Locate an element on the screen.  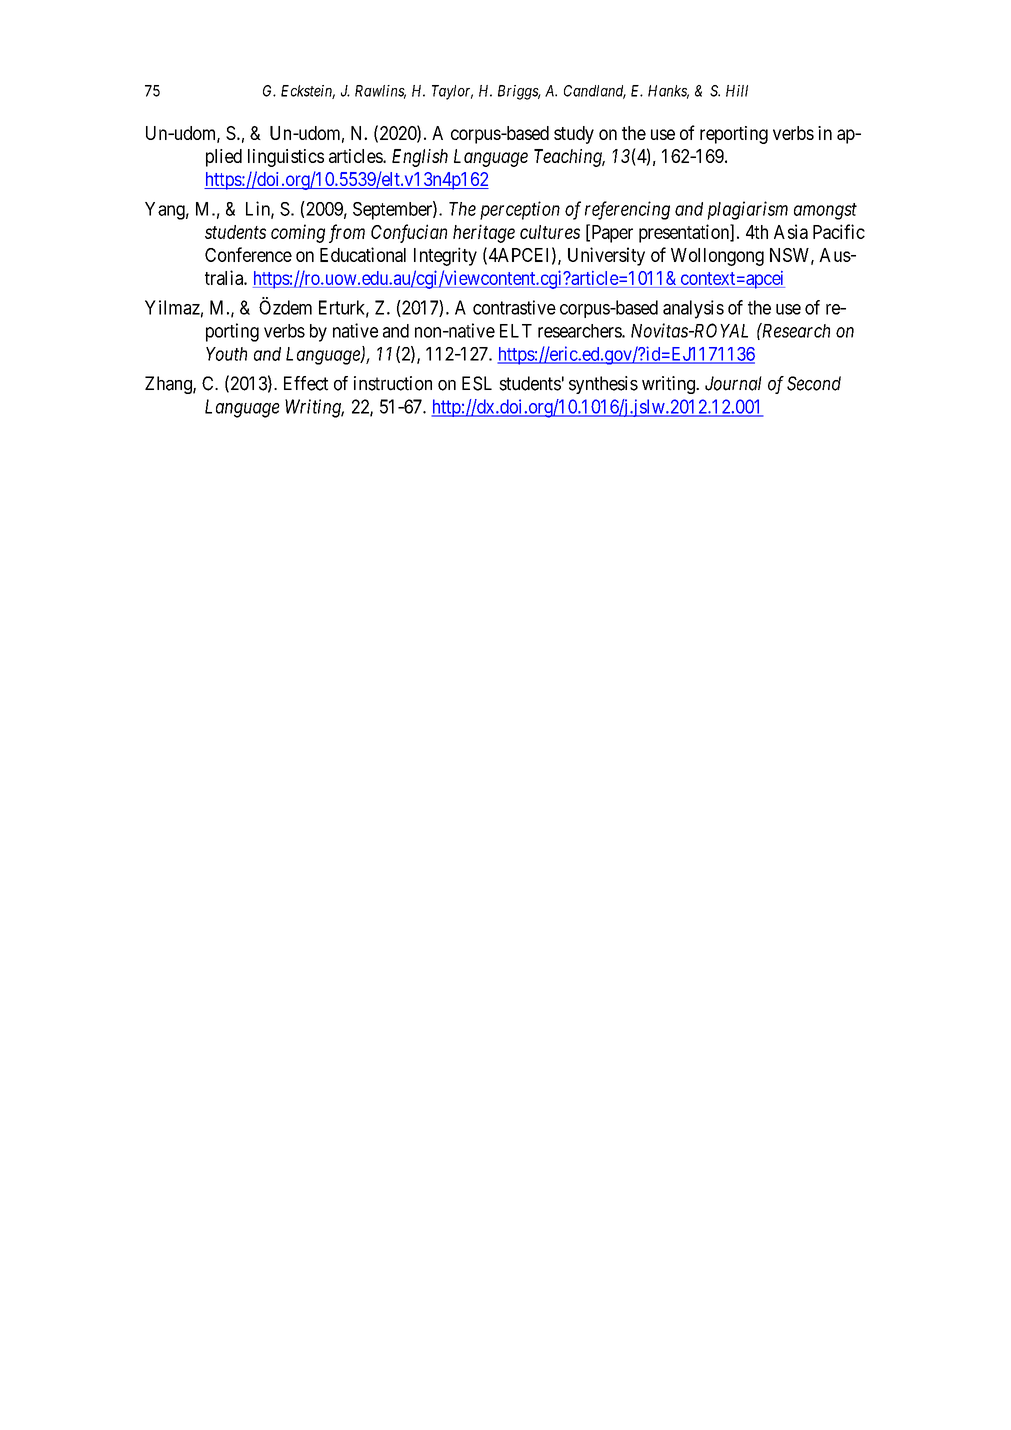
analysis is located at coordinates (693, 309).
